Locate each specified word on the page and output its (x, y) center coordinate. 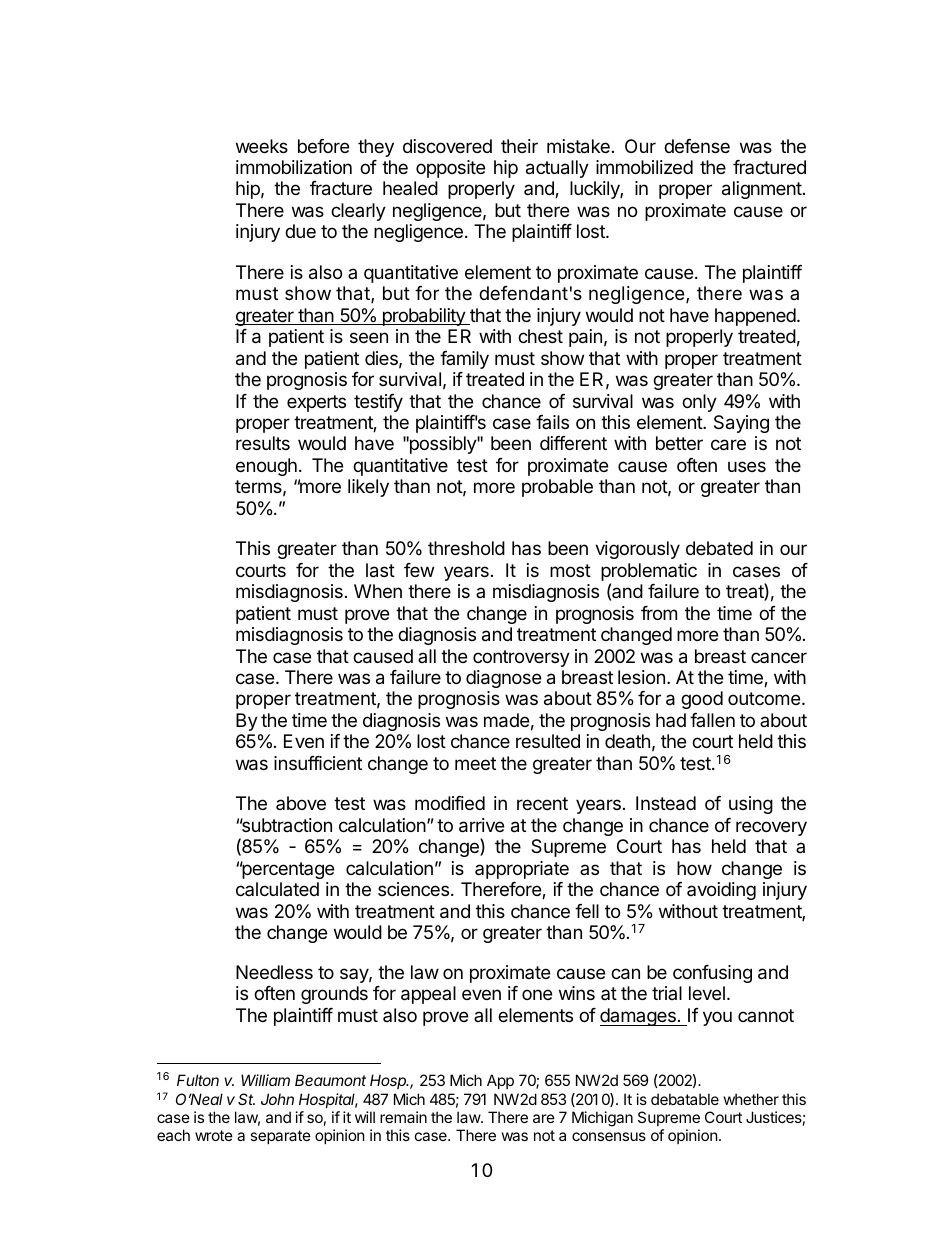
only (699, 403)
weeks (262, 146)
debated (719, 548)
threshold (466, 548)
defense (697, 146)
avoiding (721, 891)
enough (266, 467)
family (464, 360)
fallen (712, 720)
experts (316, 403)
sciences (413, 889)
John (277, 1099)
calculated (277, 889)
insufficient (318, 763)
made (506, 720)
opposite (450, 169)
